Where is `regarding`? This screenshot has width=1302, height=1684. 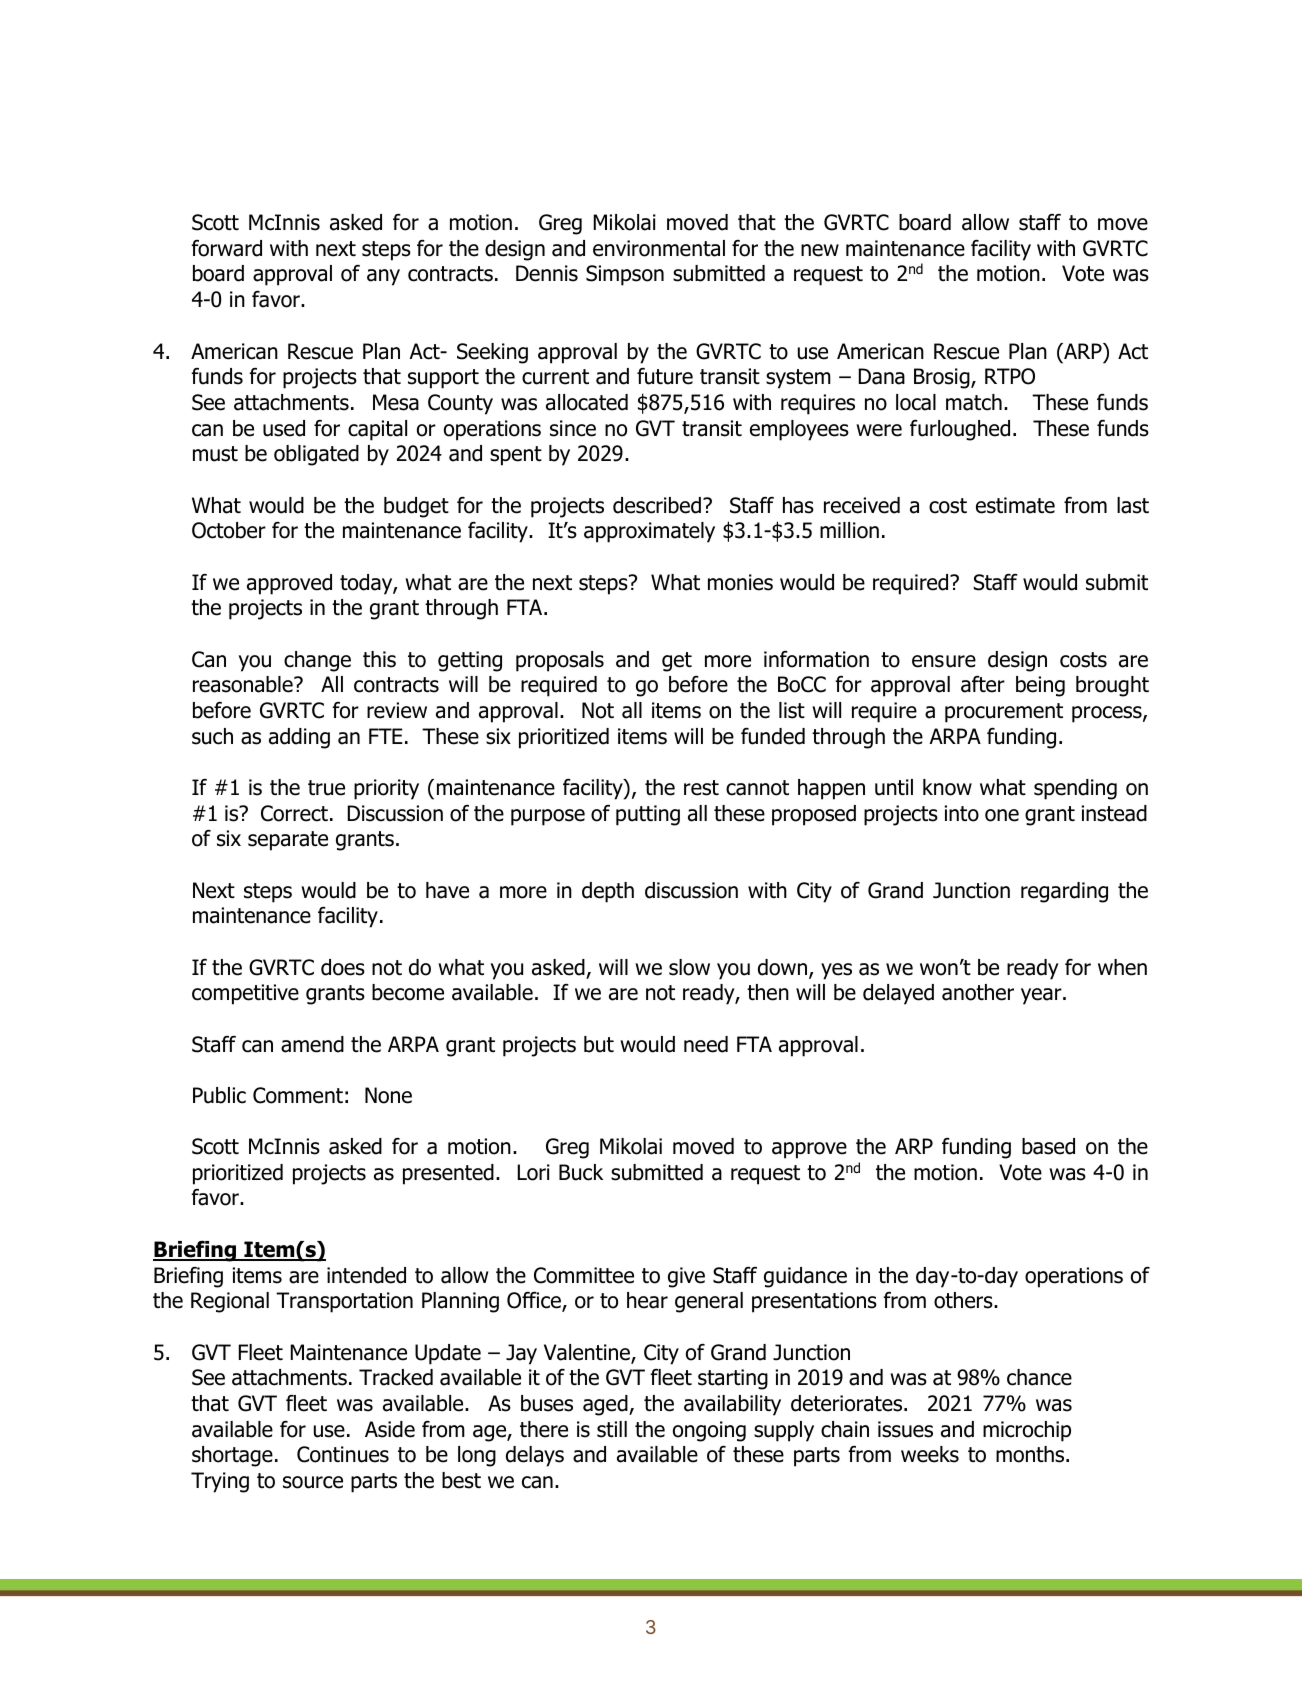 regarding is located at coordinates (1064, 892).
